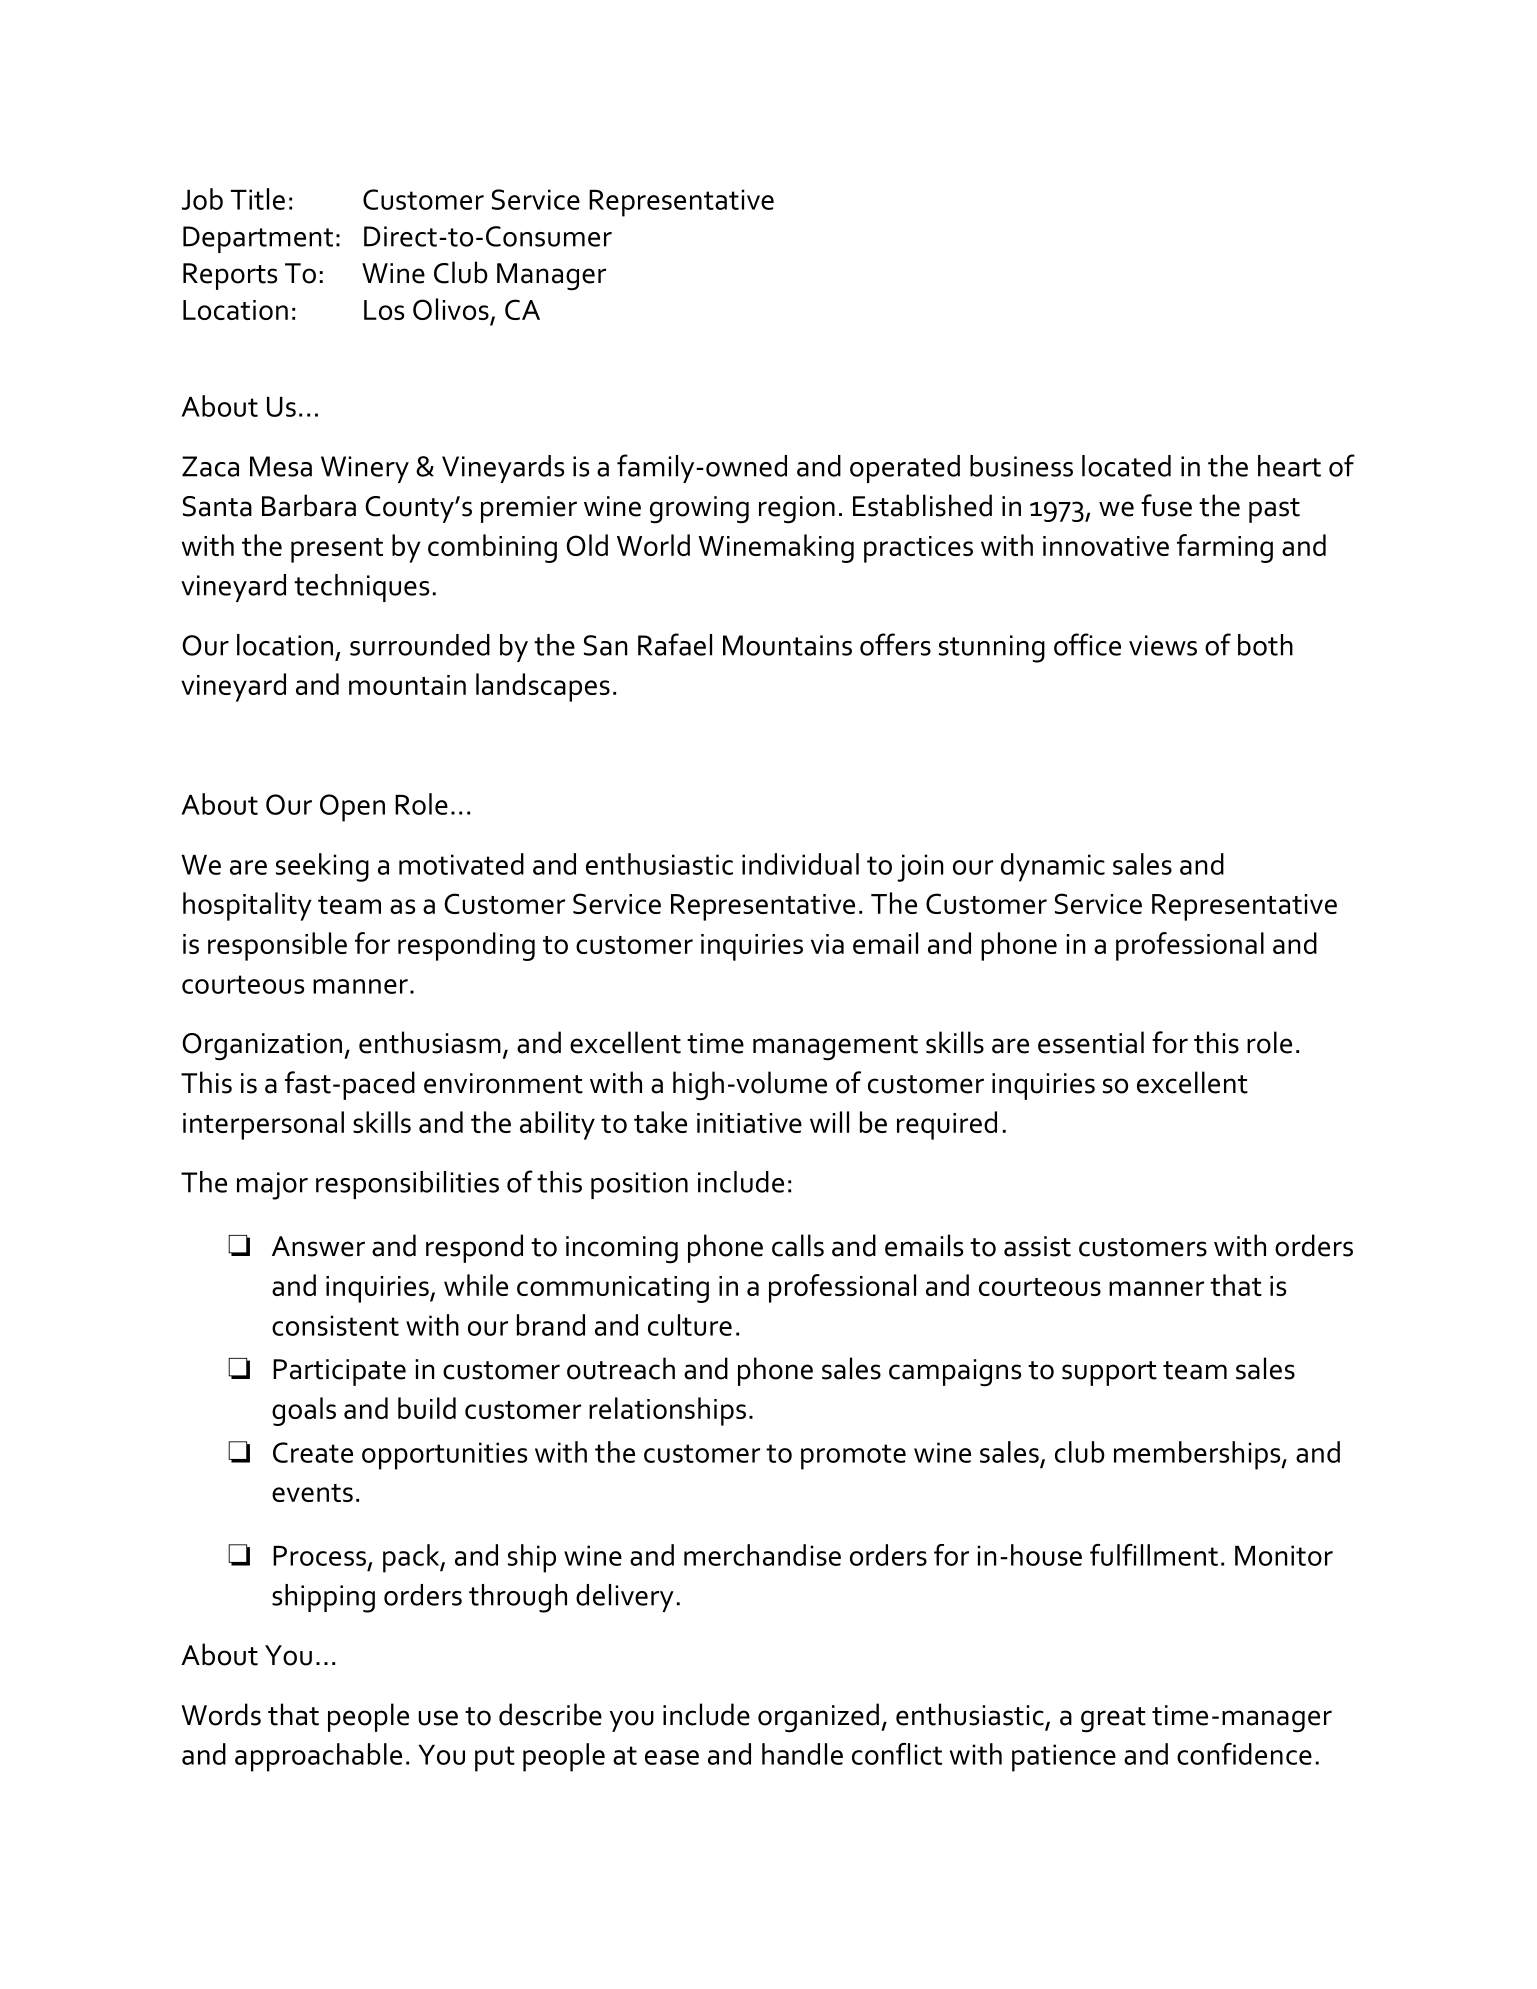  I want to click on assist, so click(1037, 1246).
